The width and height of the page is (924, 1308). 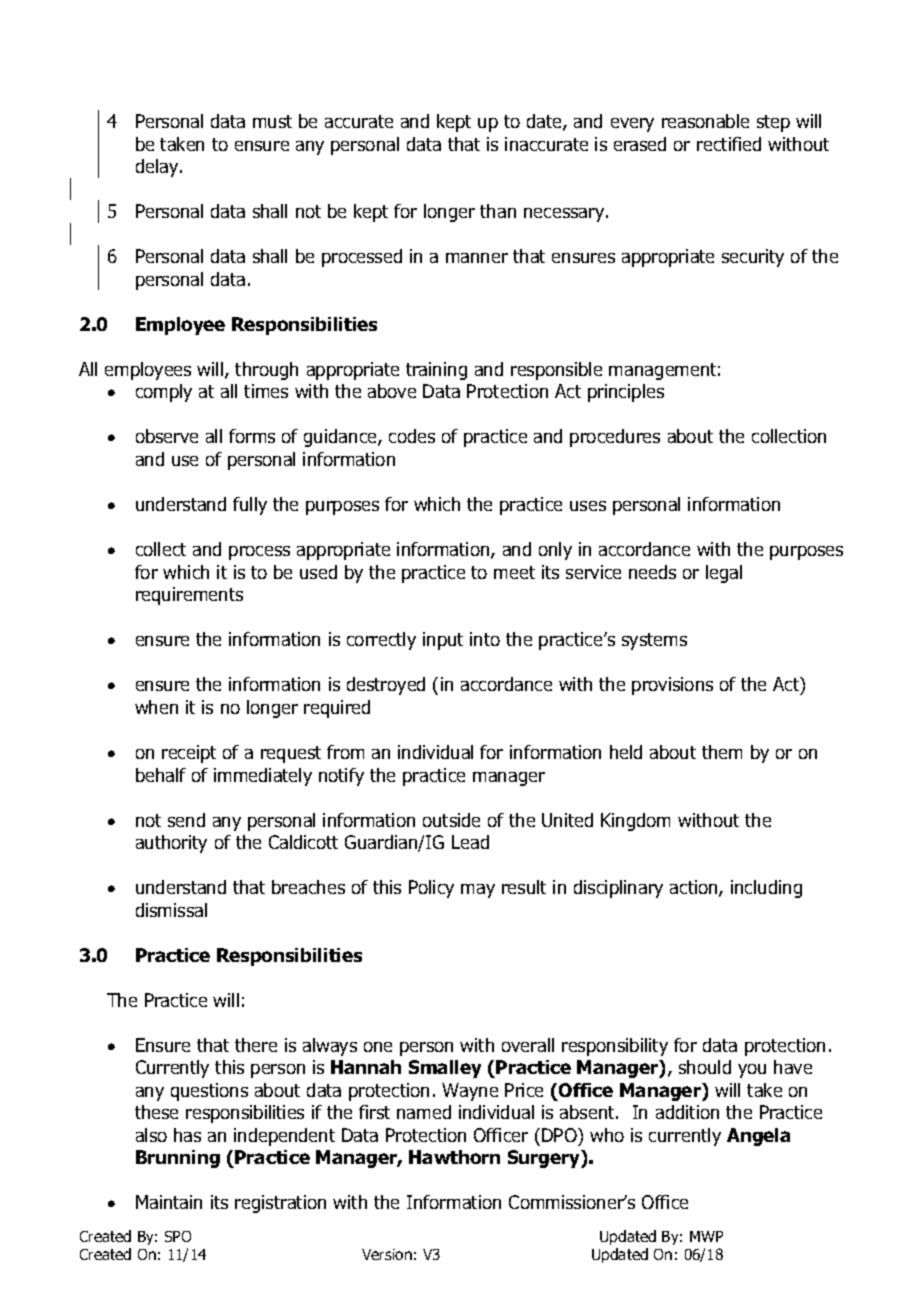 What do you see at coordinates (498, 211) in the page?
I see `than` at bounding box center [498, 211].
